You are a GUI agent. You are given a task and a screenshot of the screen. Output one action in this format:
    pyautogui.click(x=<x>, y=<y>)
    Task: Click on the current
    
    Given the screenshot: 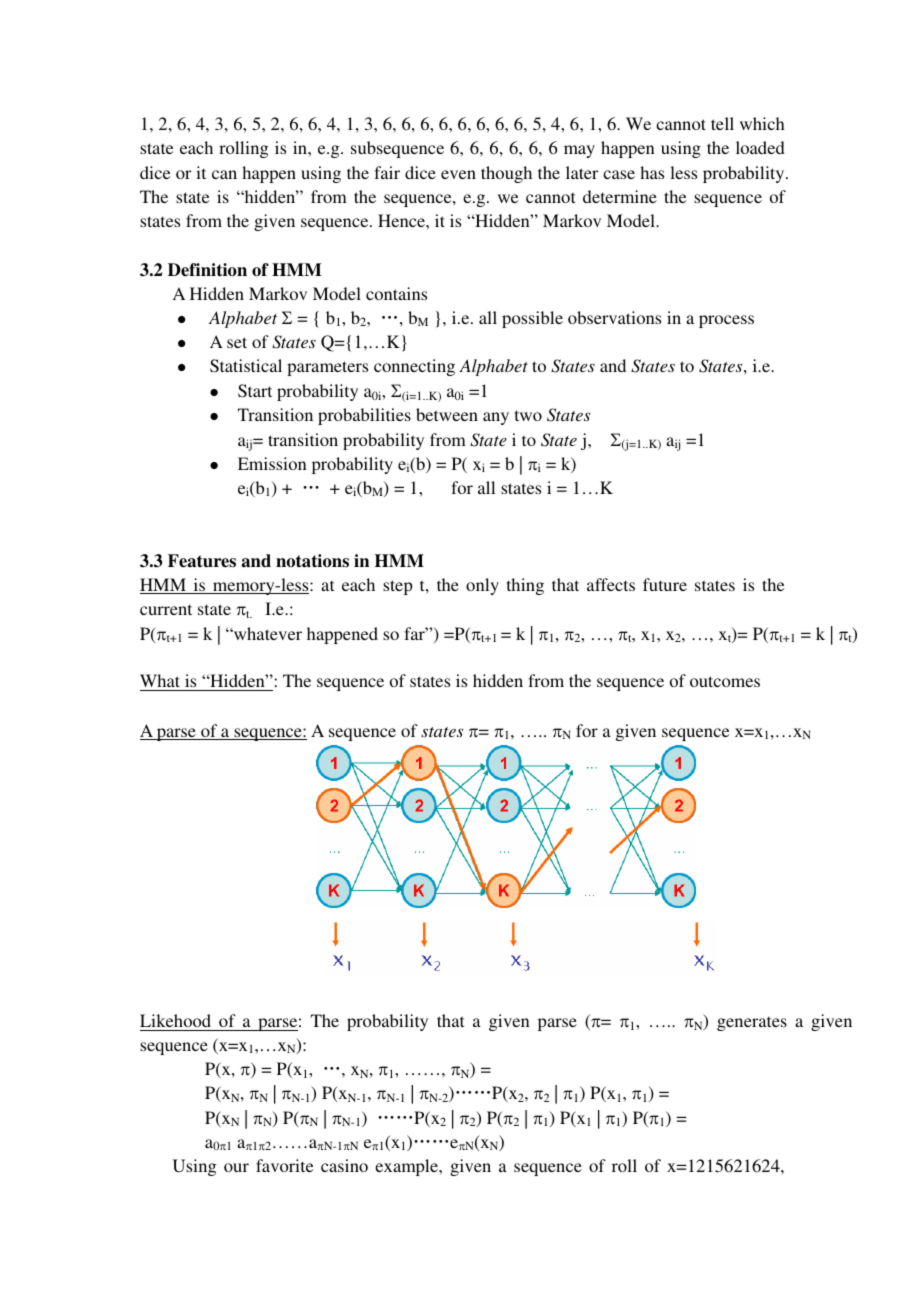 What is the action you would take?
    pyautogui.click(x=166, y=609)
